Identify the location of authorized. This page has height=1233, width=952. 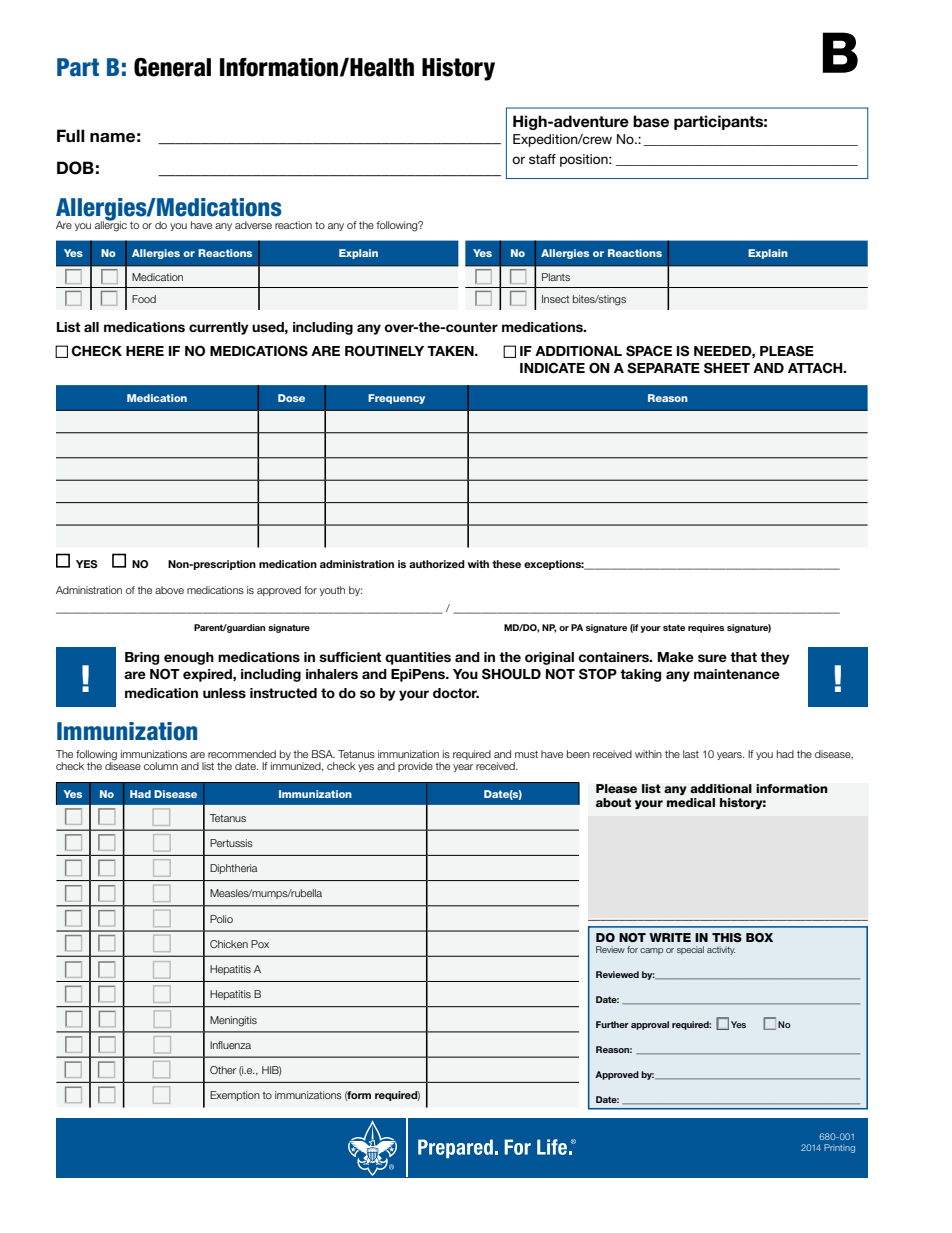
(437, 564).
